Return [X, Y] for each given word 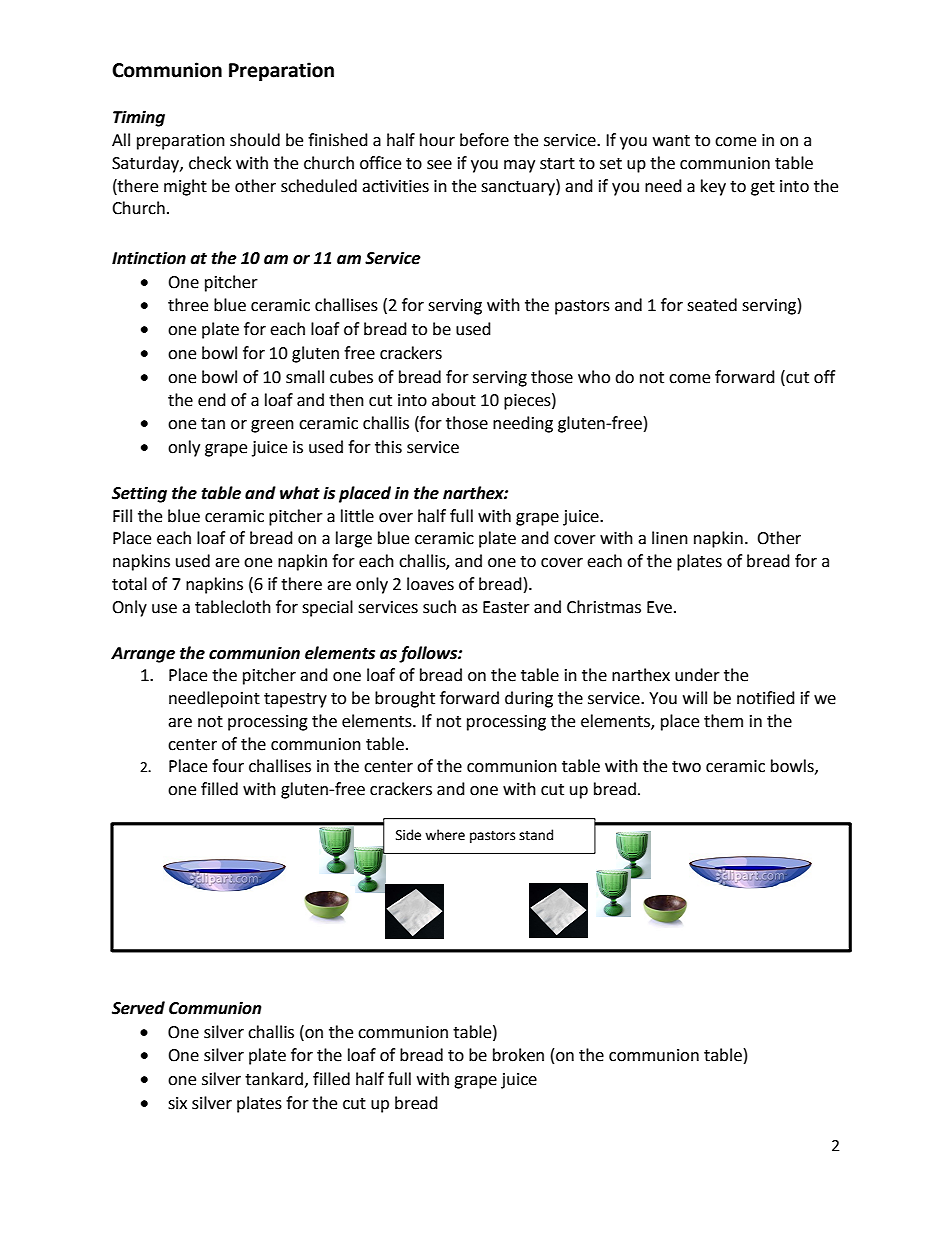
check [210, 163]
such [439, 607]
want [671, 141]
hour [437, 140]
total [129, 584]
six [177, 1103]
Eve [659, 607]
